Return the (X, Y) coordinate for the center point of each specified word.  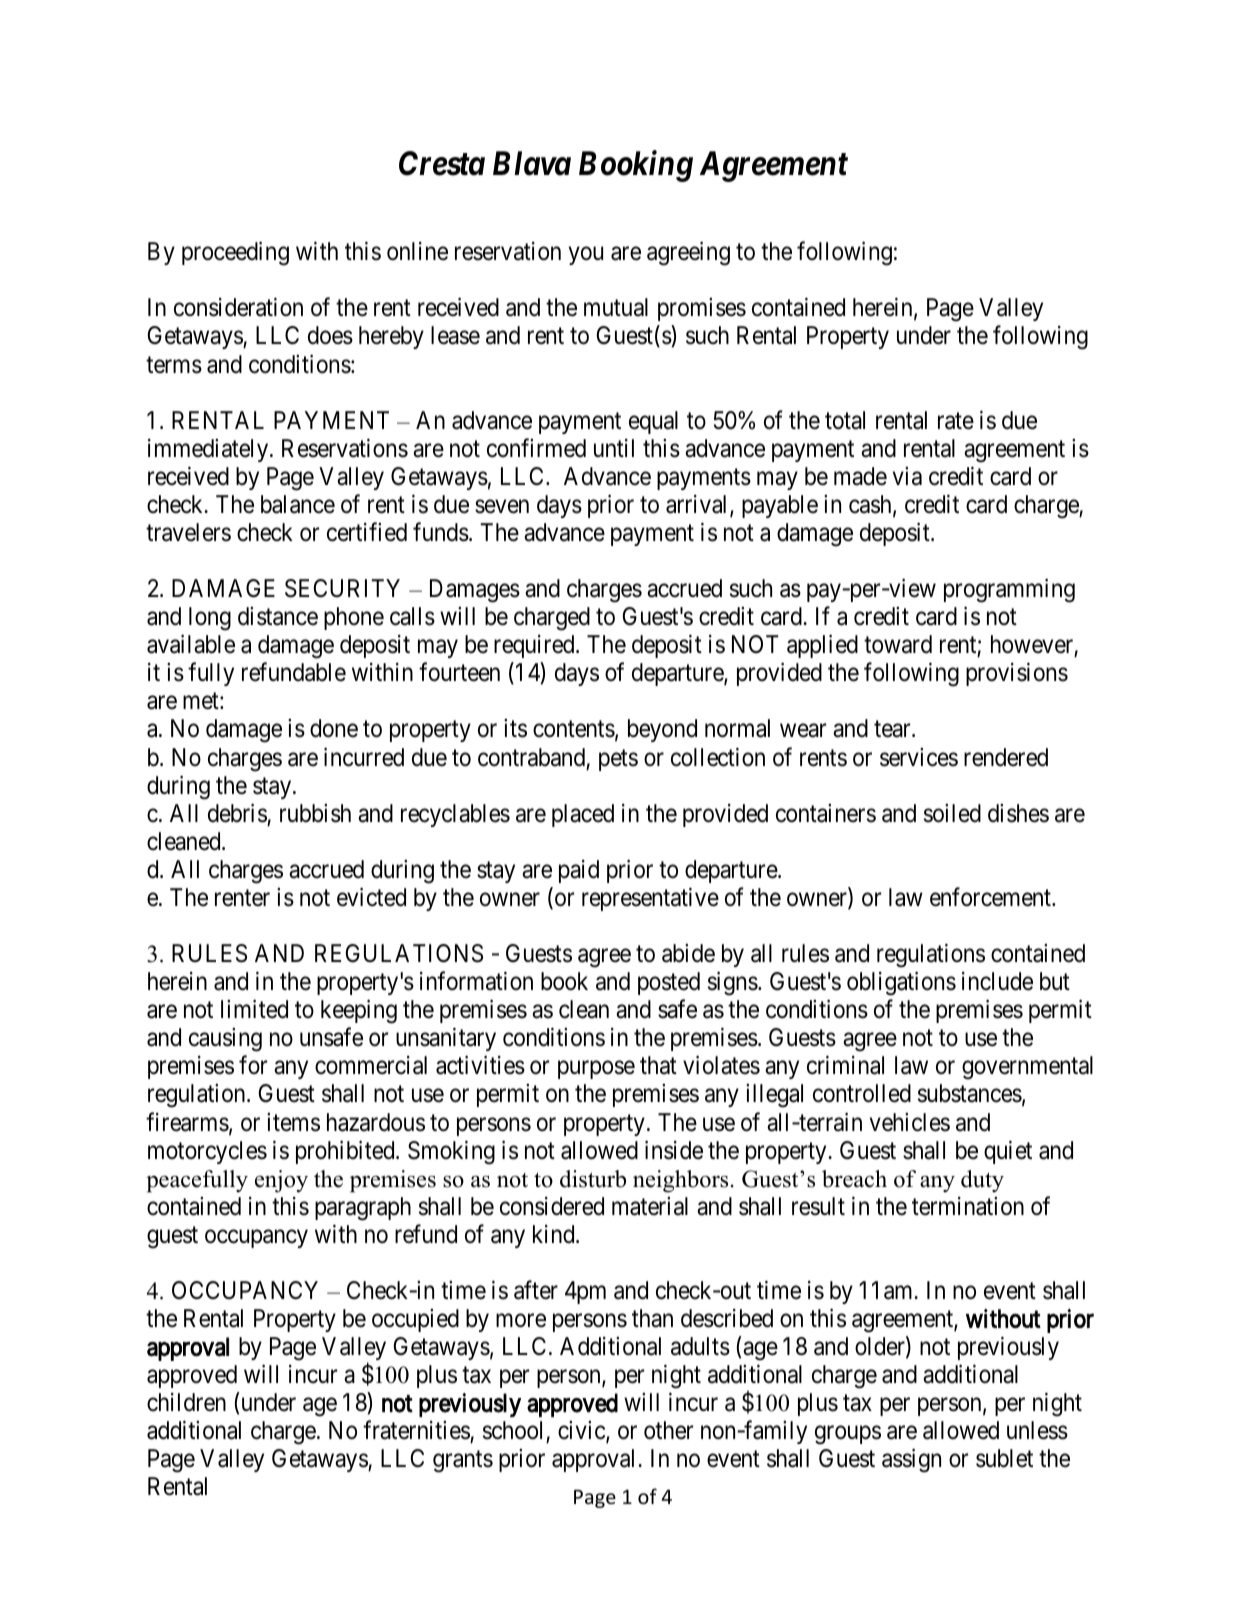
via (907, 476)
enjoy (281, 1181)
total (845, 420)
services (919, 757)
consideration (238, 307)
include (997, 981)
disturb (593, 1179)
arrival (698, 505)
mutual (616, 307)
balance (298, 504)
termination (968, 1206)
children (186, 1402)
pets (618, 760)
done (334, 728)
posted (669, 983)
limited (254, 1009)
